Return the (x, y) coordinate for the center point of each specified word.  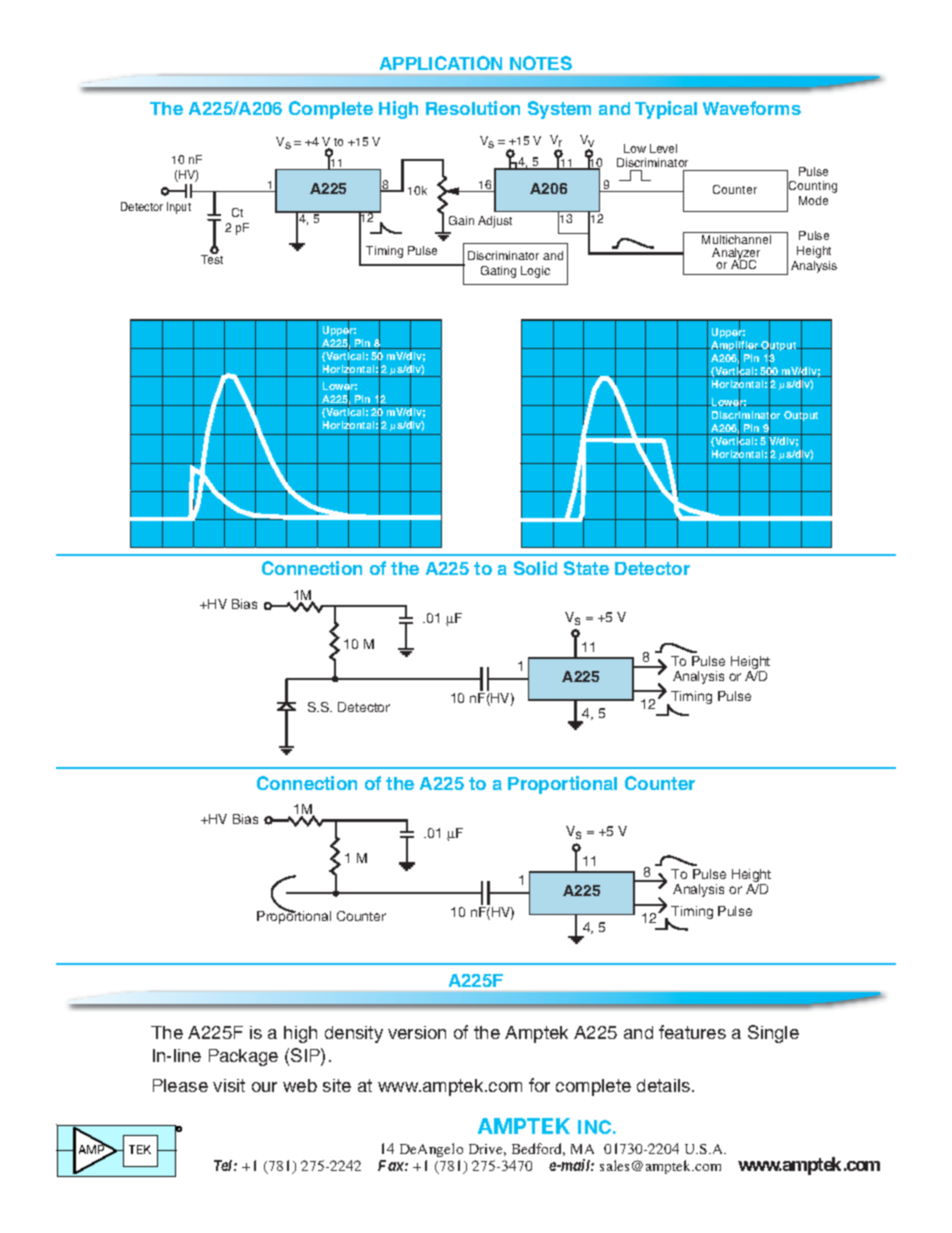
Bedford (538, 1149)
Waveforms (752, 108)
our (264, 1087)
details (665, 1085)
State (586, 568)
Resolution (473, 108)
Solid (535, 568)
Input (179, 208)
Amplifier (734, 346)
